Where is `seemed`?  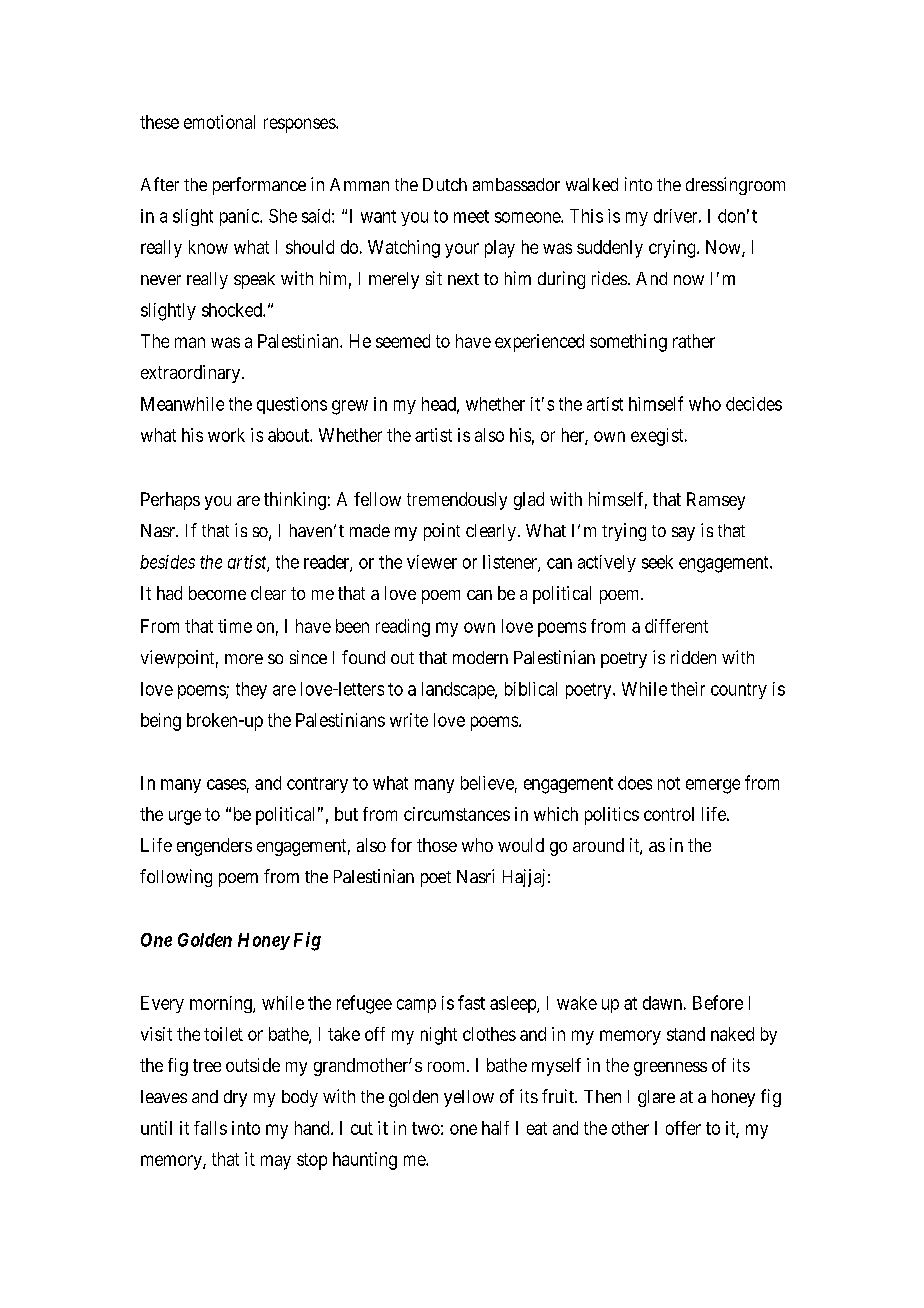
seemed is located at coordinates (403, 341).
